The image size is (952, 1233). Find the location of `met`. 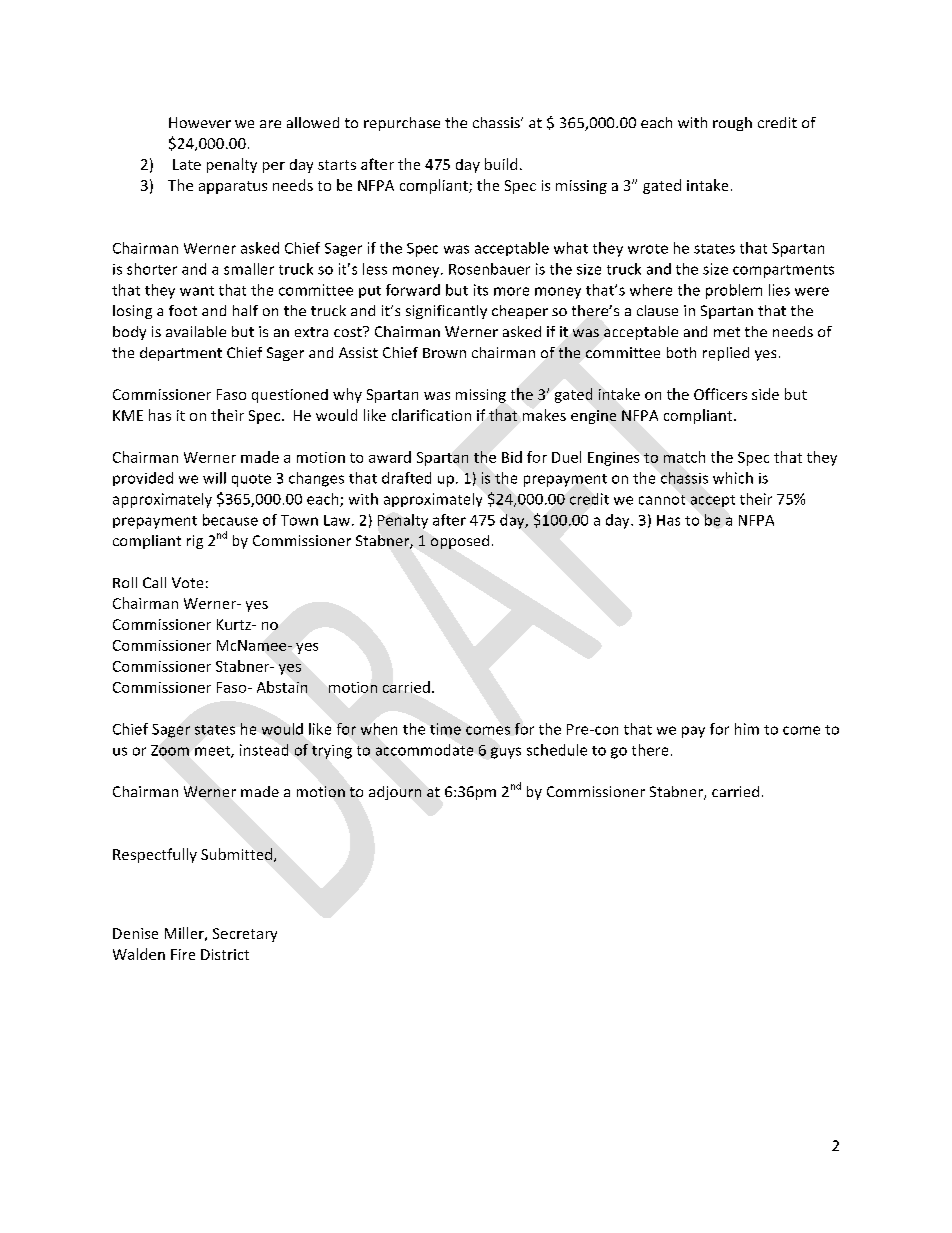

met is located at coordinates (727, 332).
